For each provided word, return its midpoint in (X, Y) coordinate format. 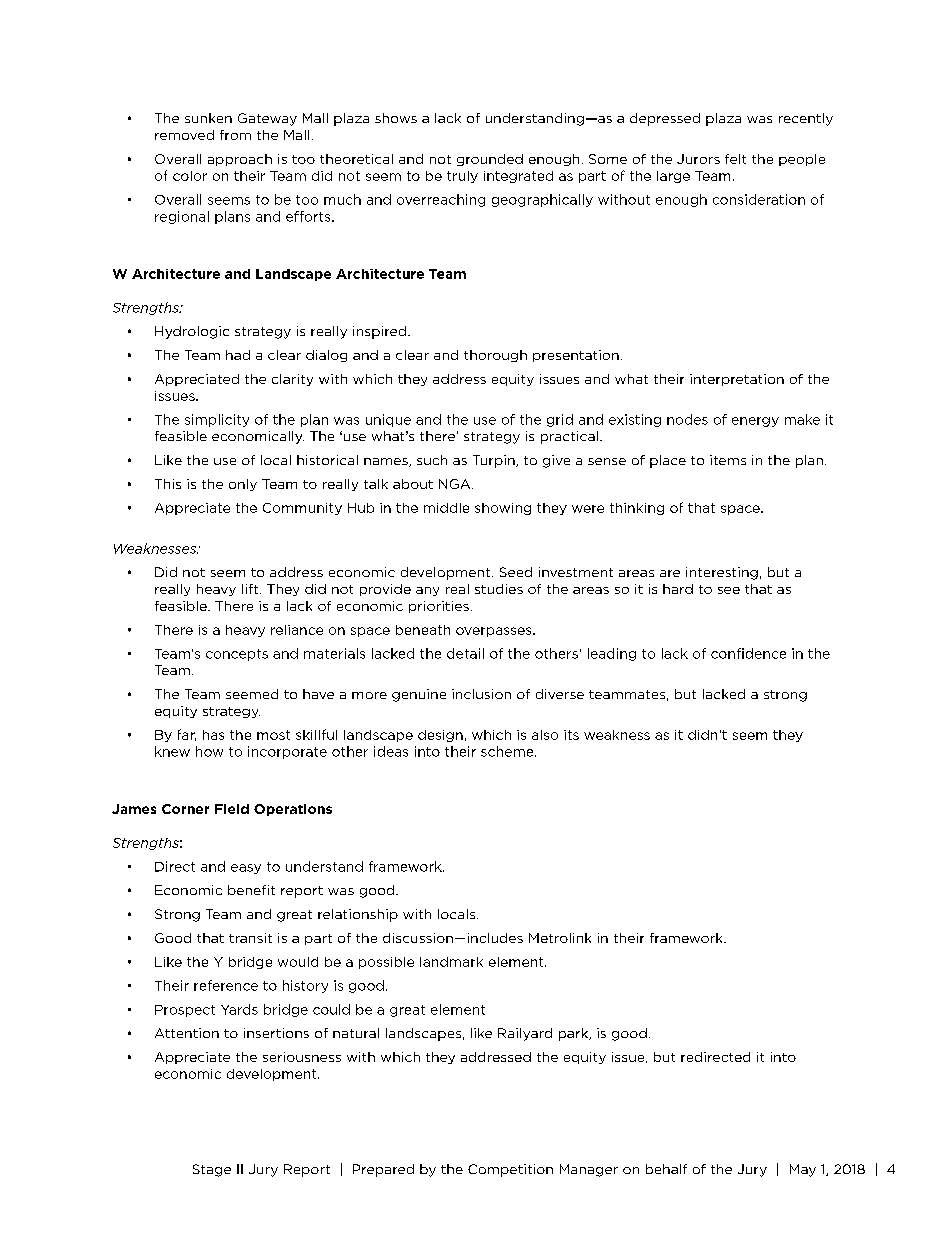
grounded (490, 160)
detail (465, 653)
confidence (748, 653)
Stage (212, 1170)
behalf (666, 1169)
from (235, 135)
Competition (510, 1170)
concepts (237, 655)
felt (735, 159)
